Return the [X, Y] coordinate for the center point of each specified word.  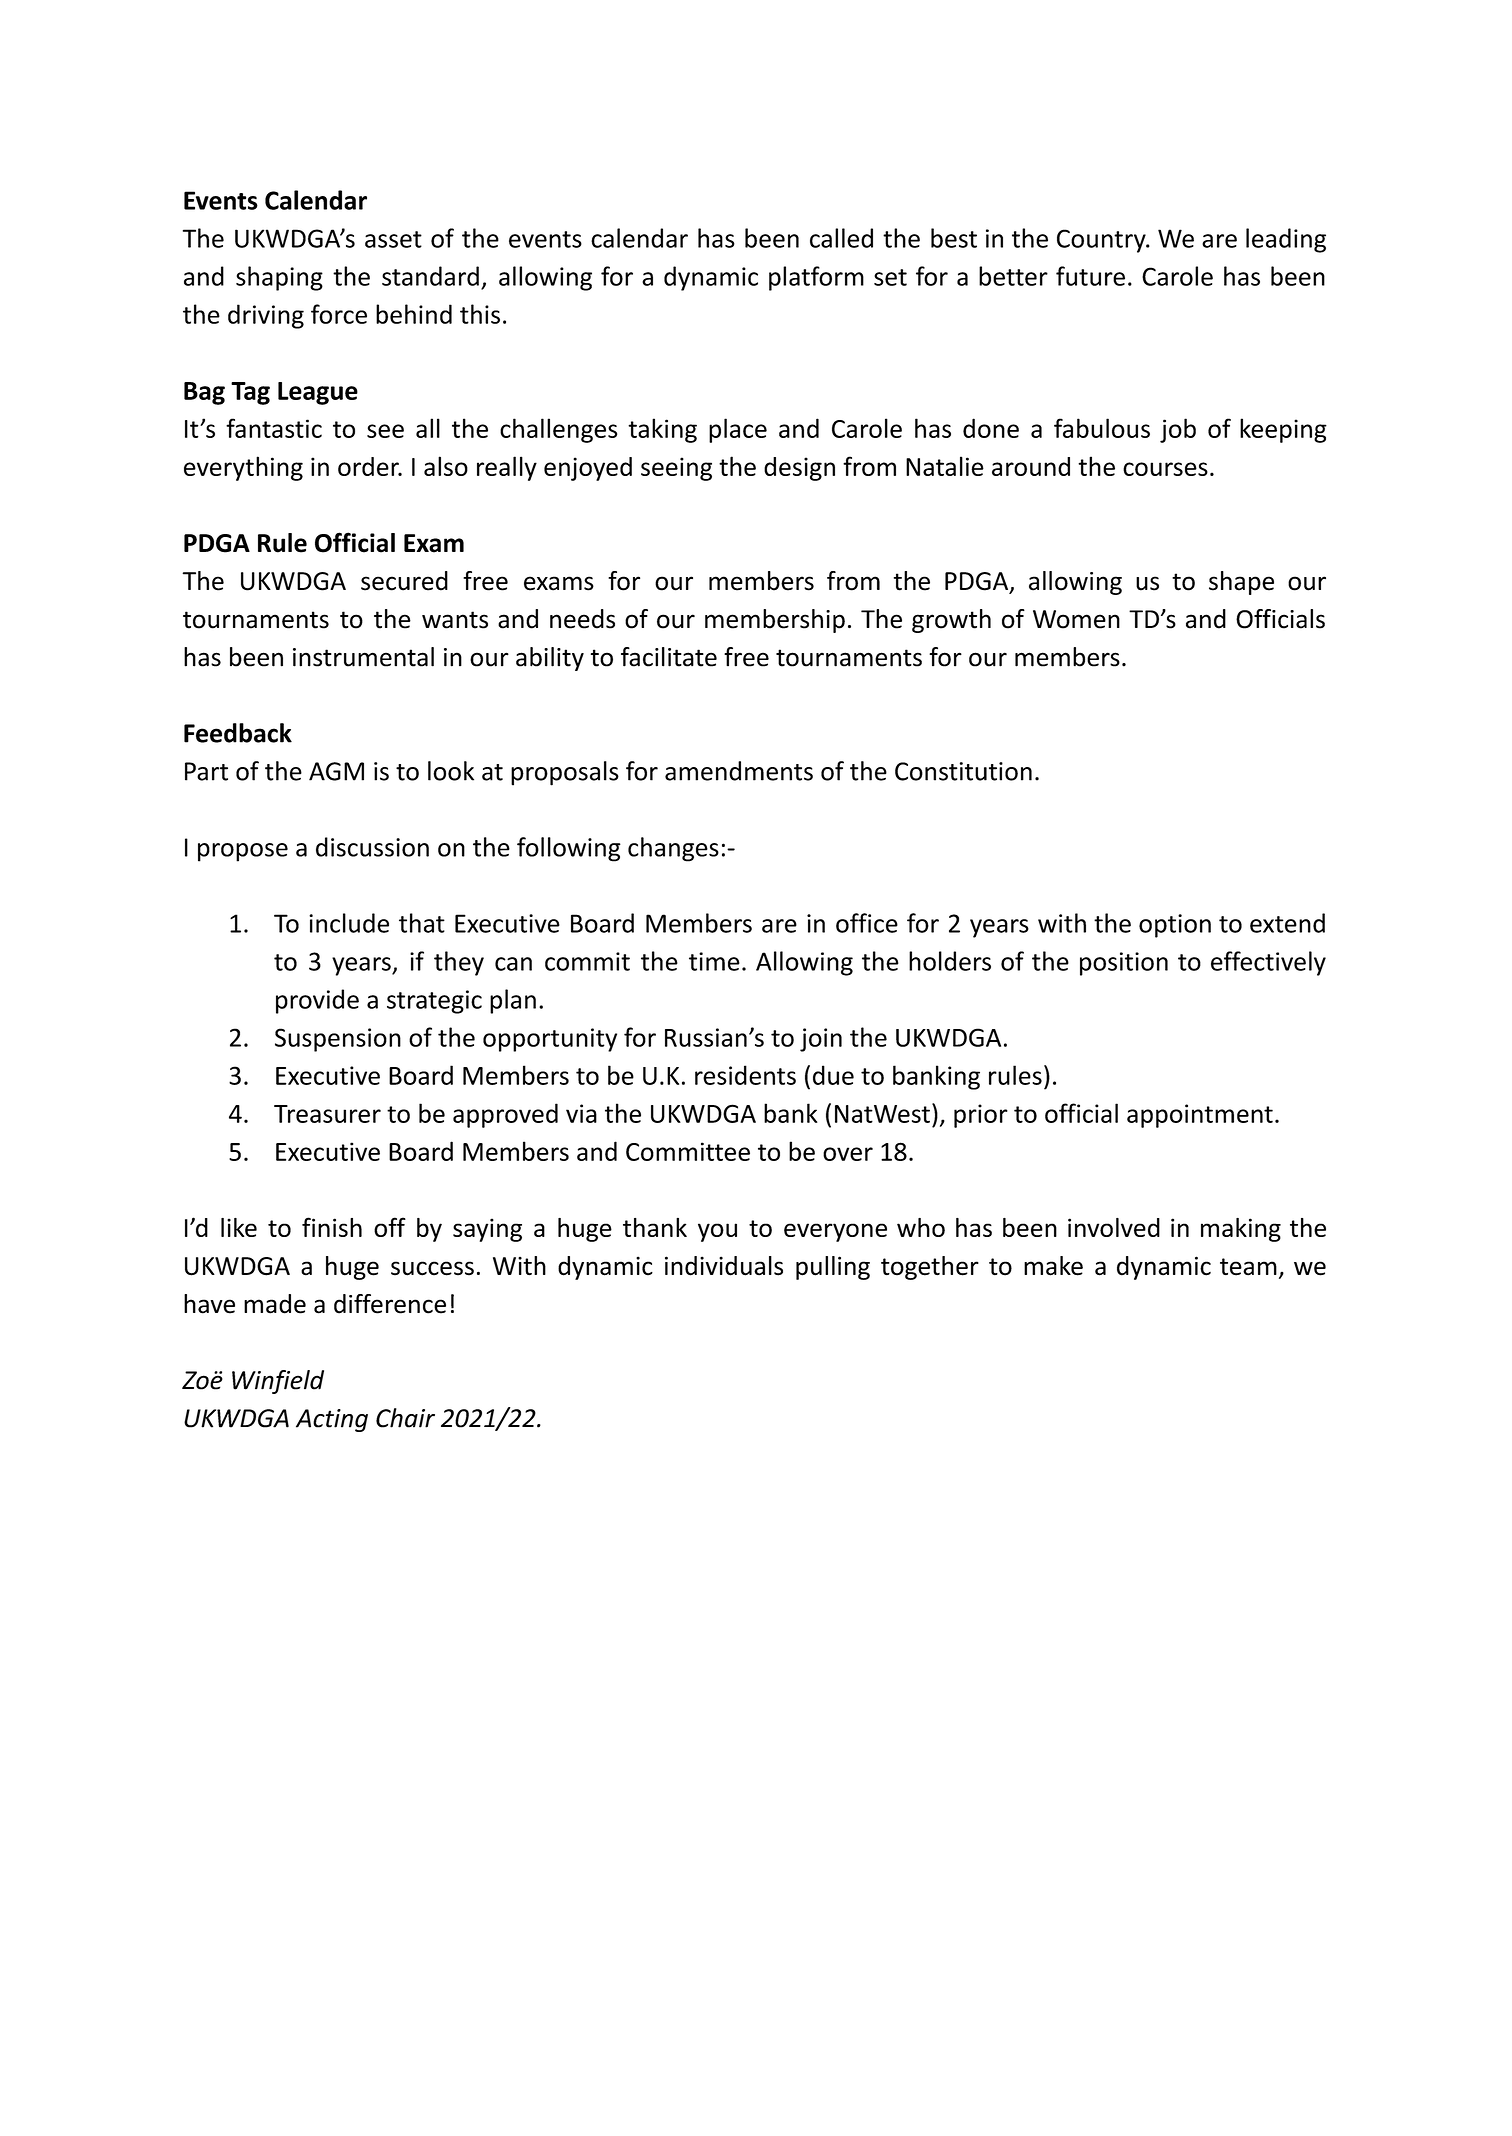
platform [816, 278]
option [1175, 926]
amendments [739, 771]
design [799, 469]
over [848, 1154]
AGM [336, 771]
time [714, 961]
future [1090, 276]
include [349, 923]
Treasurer [327, 1114]
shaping [279, 278]
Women [1076, 619]
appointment [1200, 1116]
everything [243, 468]
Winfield [278, 1382]
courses [1165, 469]
